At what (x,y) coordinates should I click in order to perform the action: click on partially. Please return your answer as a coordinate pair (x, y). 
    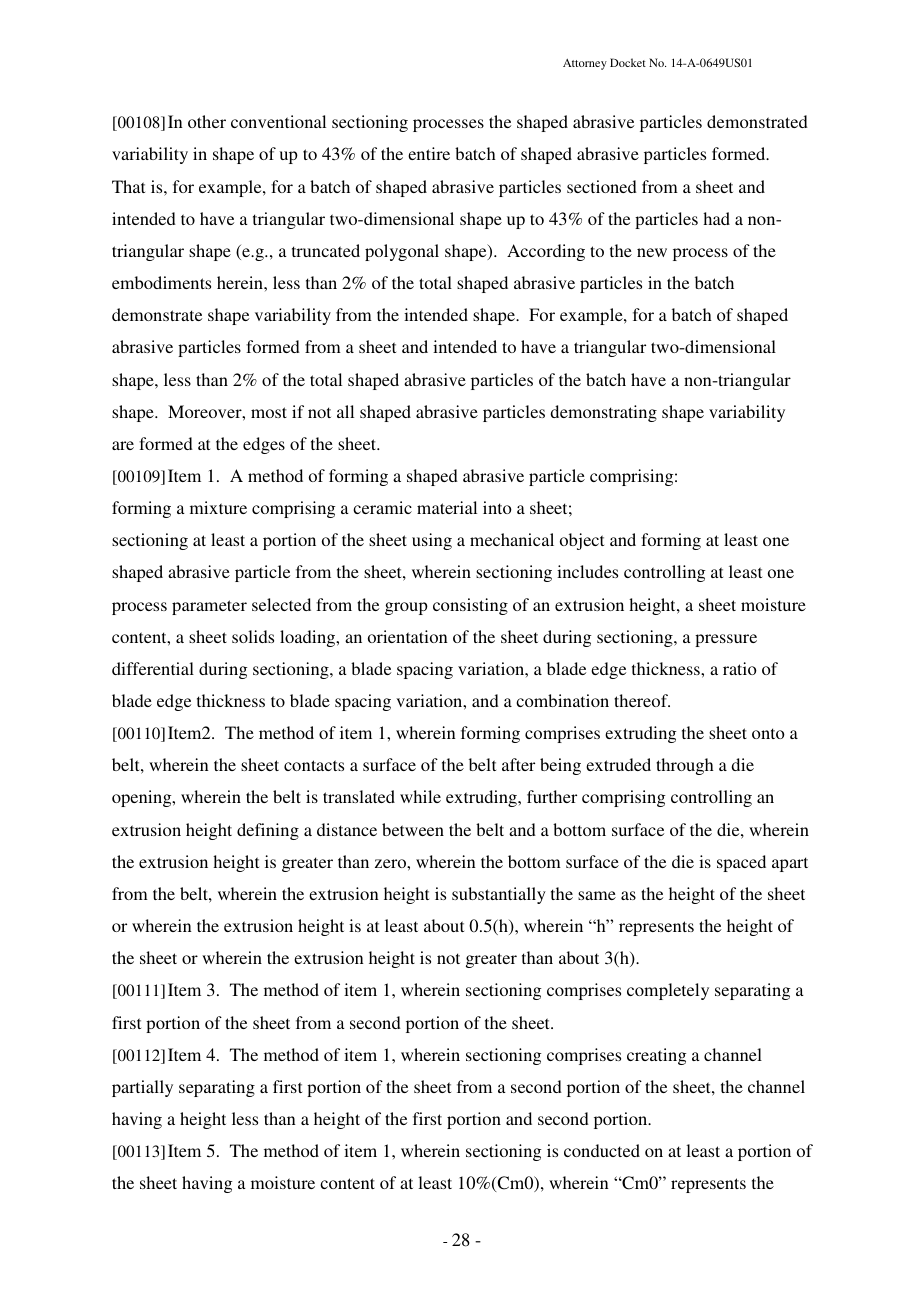
    Looking at the image, I should click on (142, 1088).
